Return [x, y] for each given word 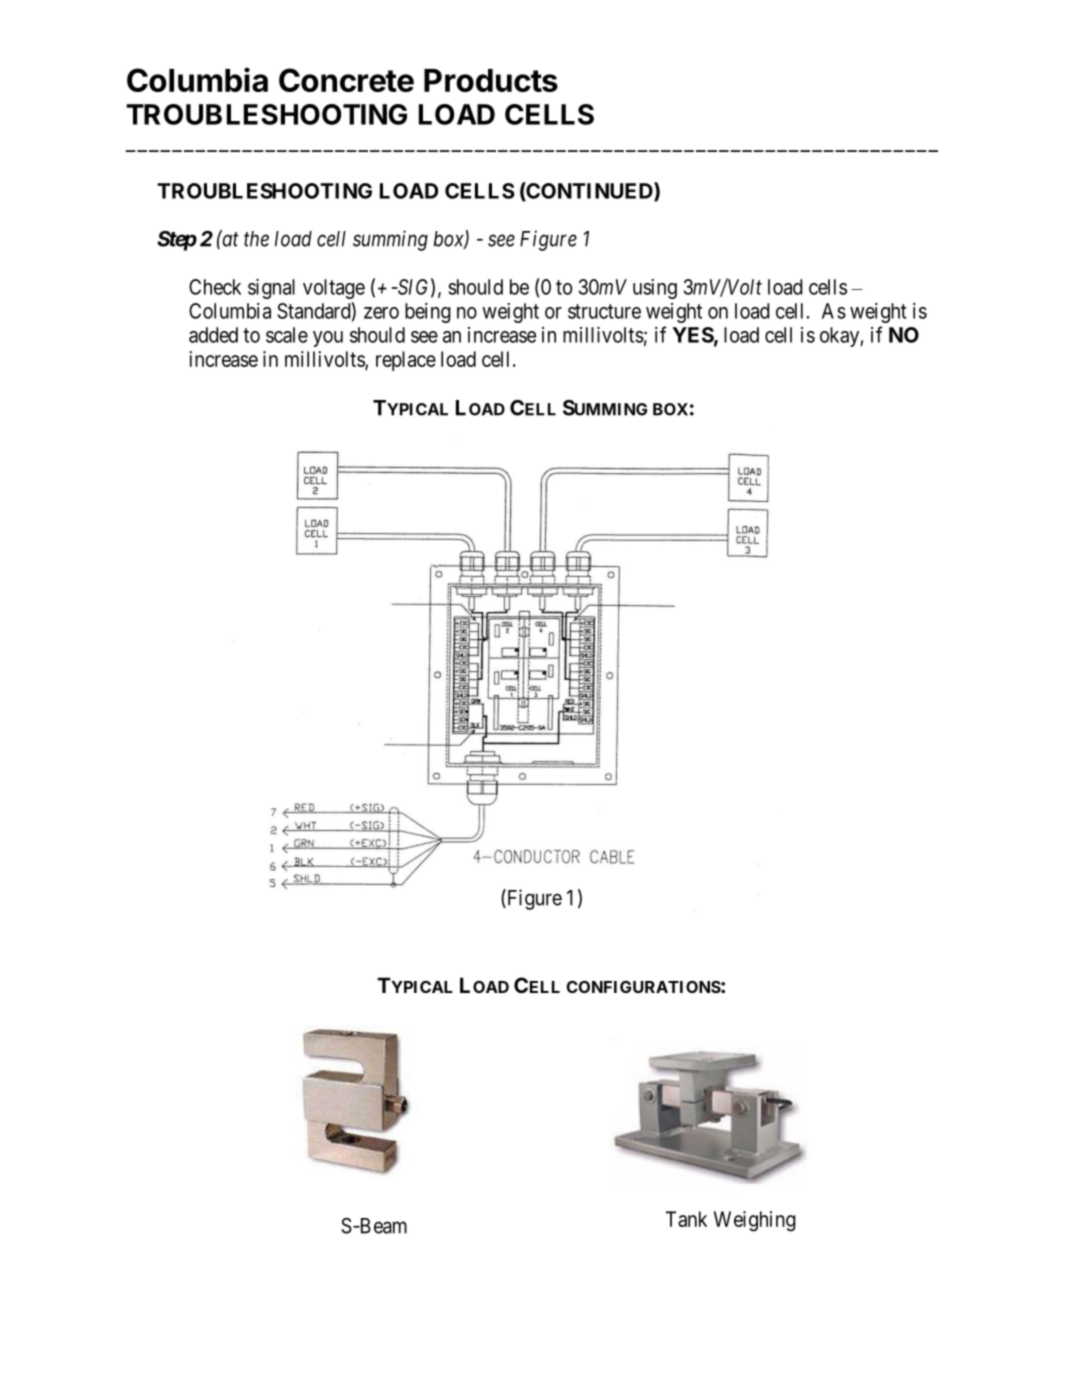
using [655, 289]
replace [406, 361]
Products [491, 80]
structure [604, 311]
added [213, 335]
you [328, 339]
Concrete [346, 80]
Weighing [755, 1221]
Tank [686, 1219]
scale [287, 335]
